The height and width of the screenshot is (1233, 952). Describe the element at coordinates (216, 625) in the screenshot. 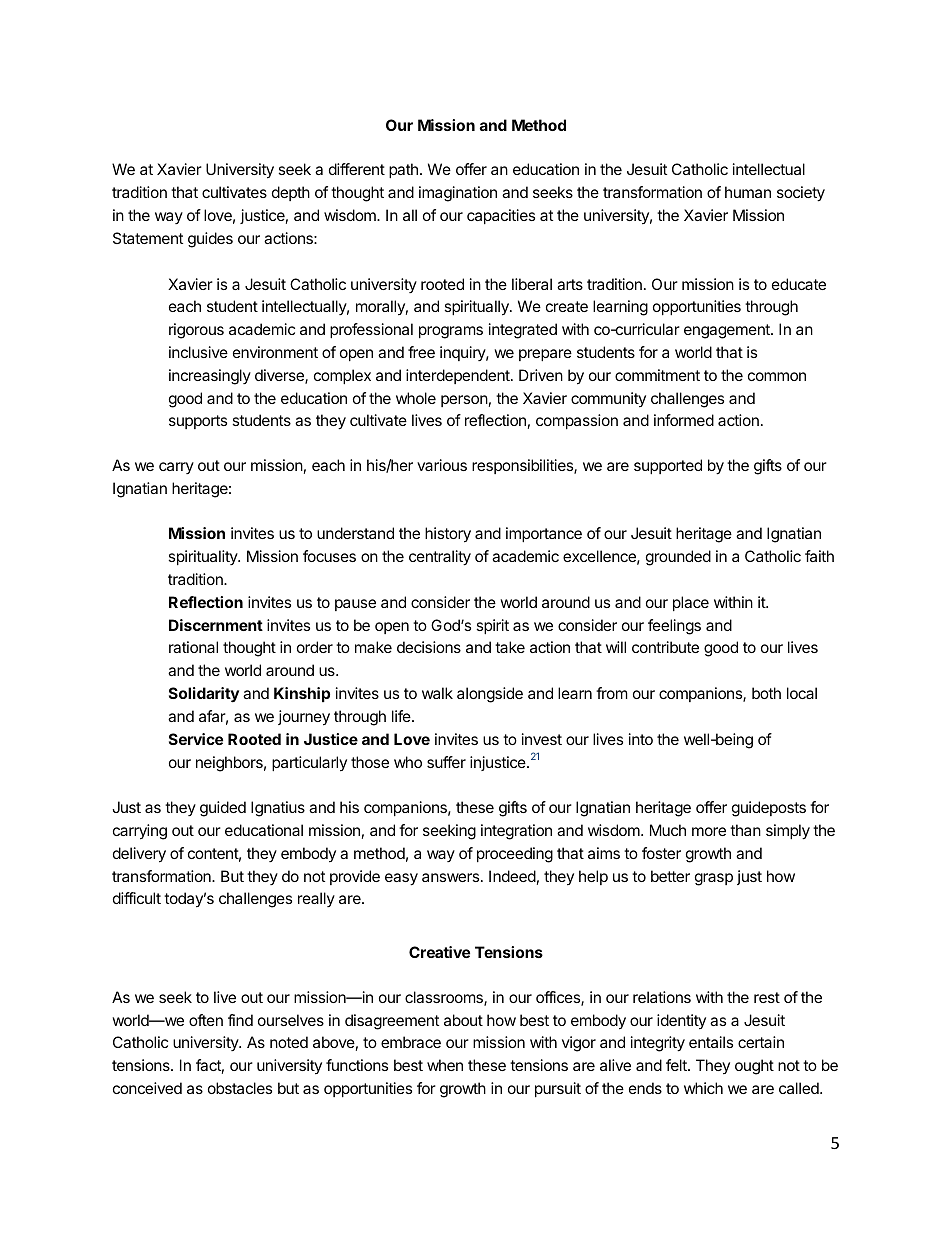

I see `Discernment` at that location.
